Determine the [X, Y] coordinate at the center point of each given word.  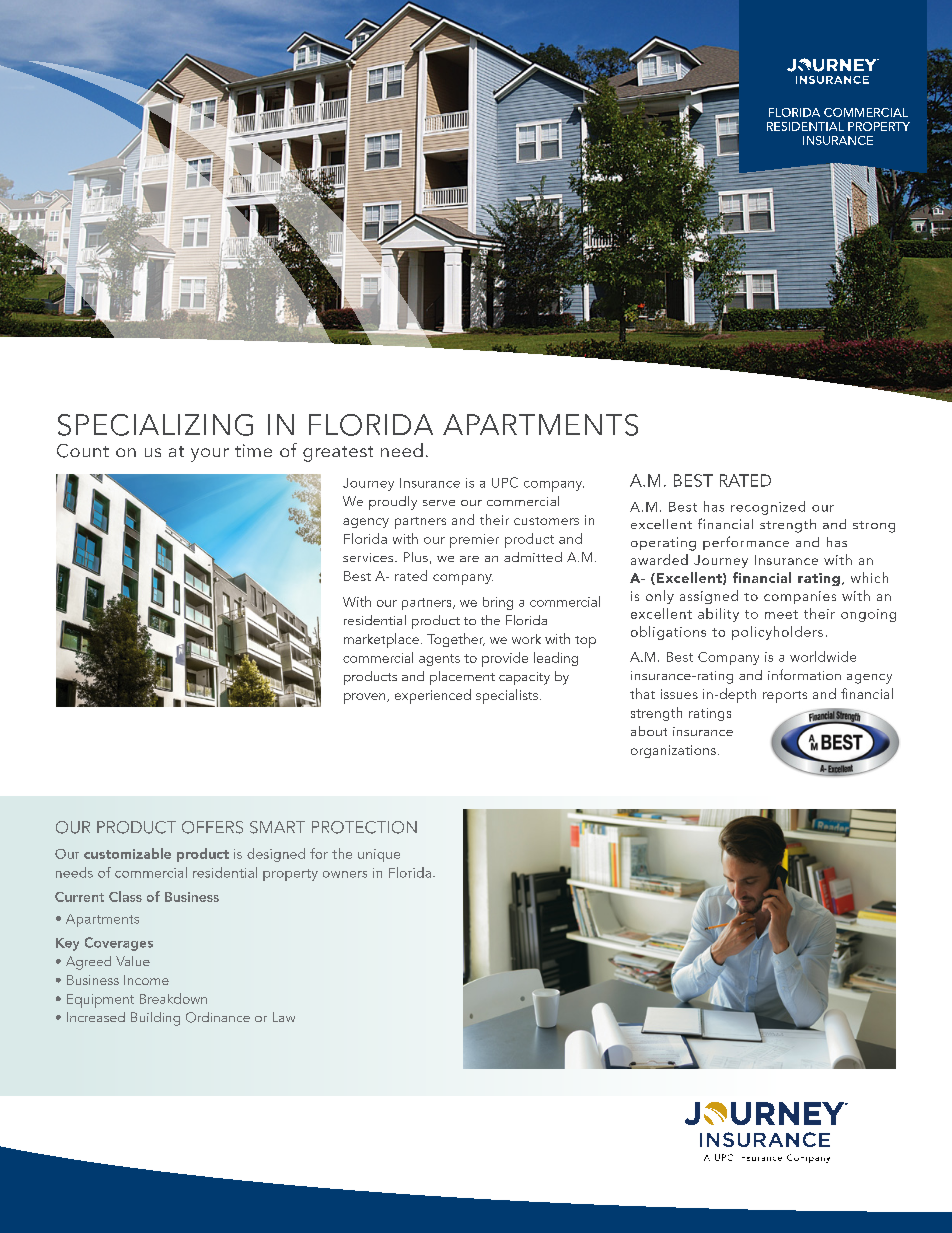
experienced [433, 696]
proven [366, 698]
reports [785, 697]
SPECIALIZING [155, 425]
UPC [505, 482]
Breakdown [173, 998]
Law [284, 1017]
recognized [768, 508]
